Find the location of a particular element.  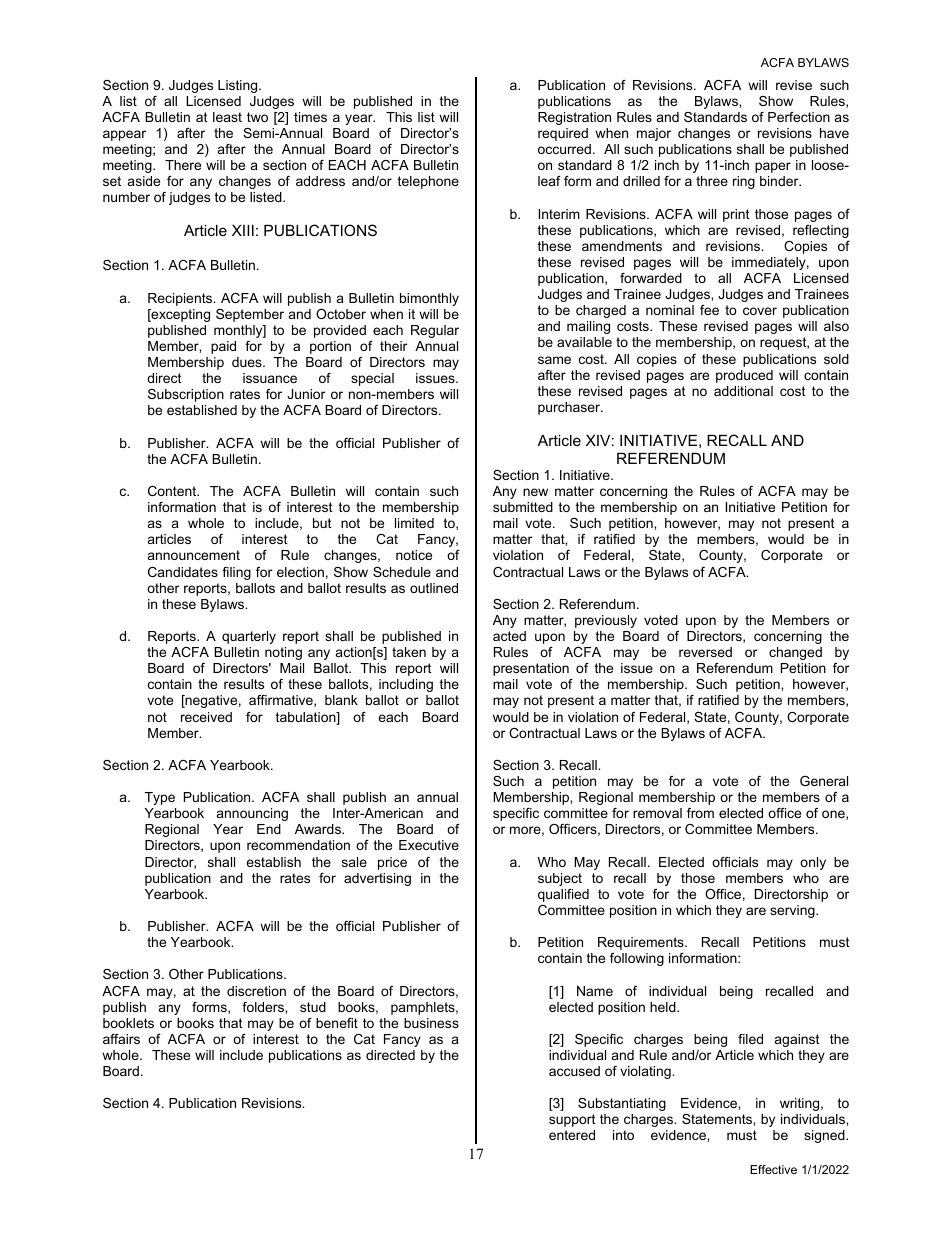

additional is located at coordinates (743, 391).
